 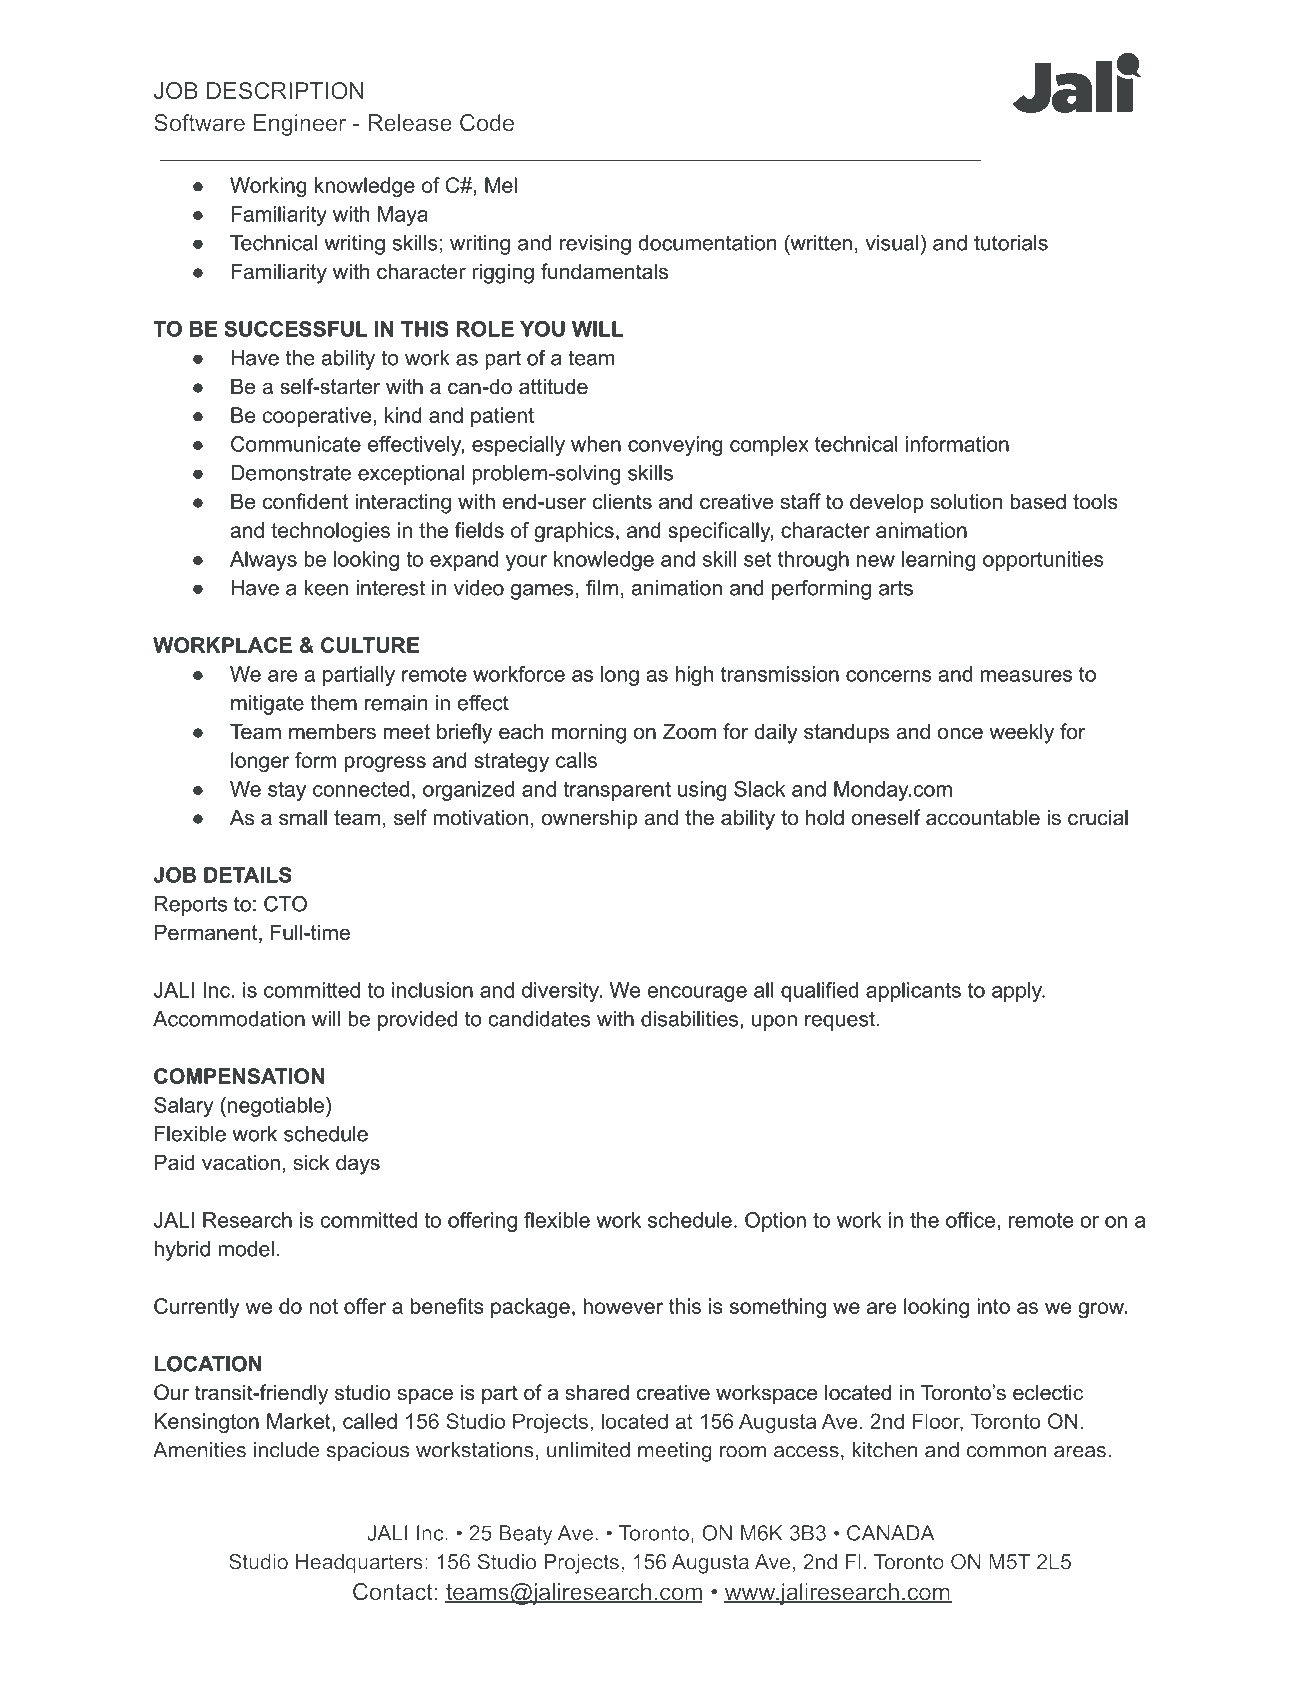 I want to click on unlimited, so click(x=588, y=1450).
